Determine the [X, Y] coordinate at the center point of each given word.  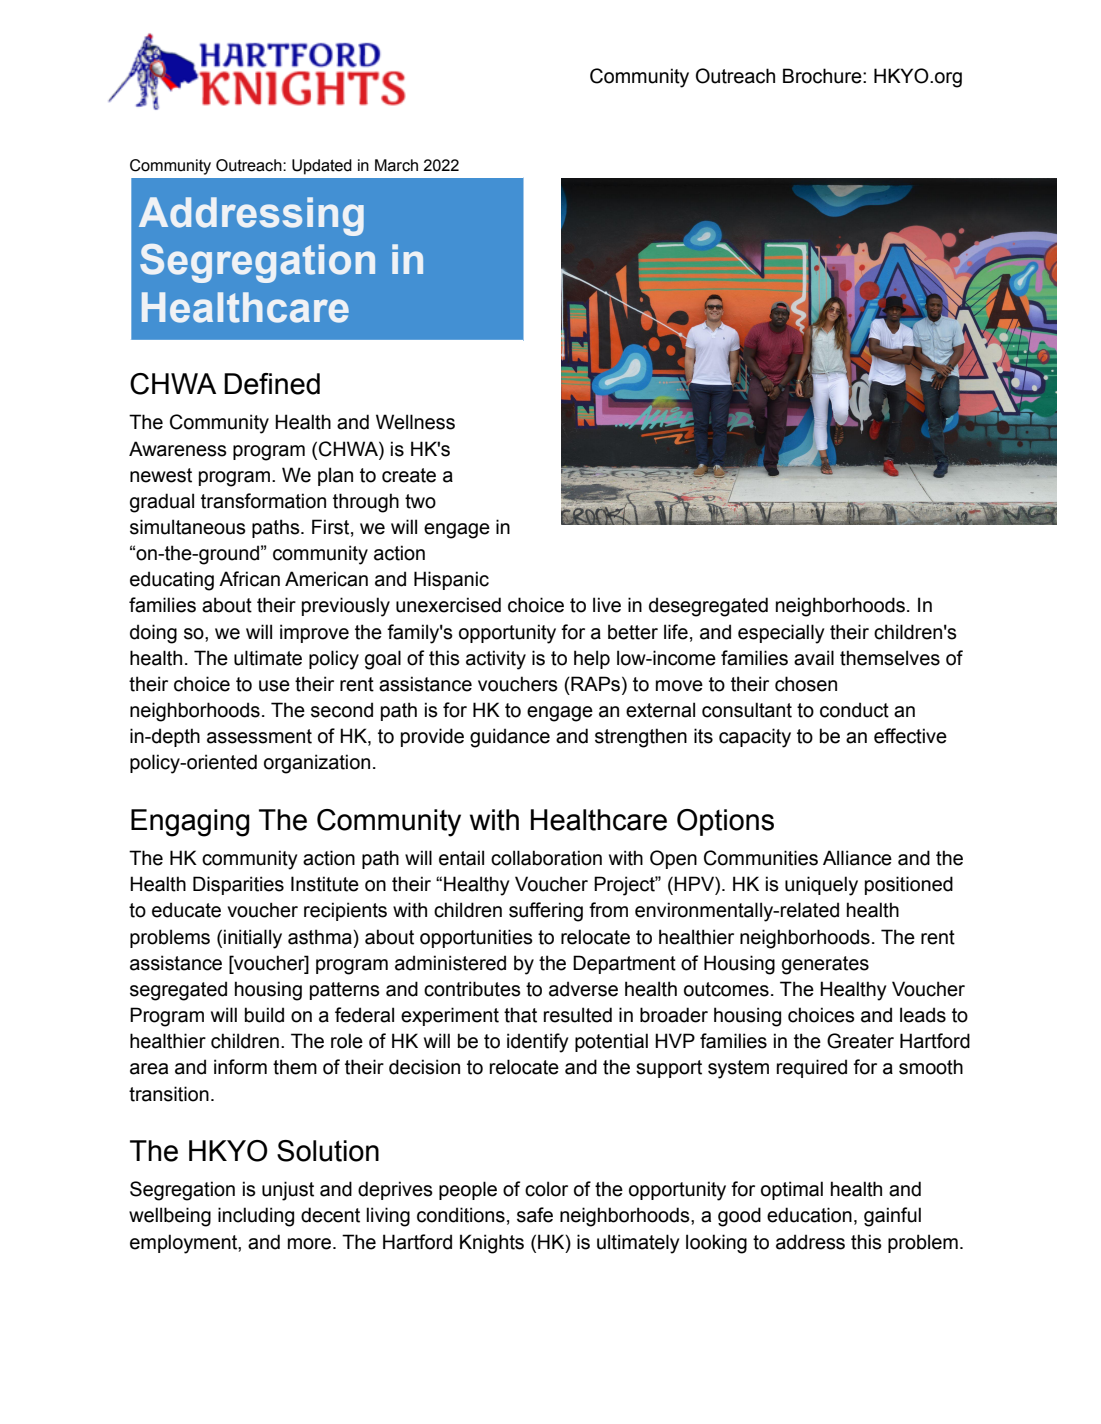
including [256, 1217]
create [409, 475]
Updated [322, 167]
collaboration [546, 858]
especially [781, 634]
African [249, 579]
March [396, 165]
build [264, 1015]
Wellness [415, 422]
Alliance [857, 858]
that [520, 1015]
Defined [272, 384]
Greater [860, 1041]
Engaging [190, 823]
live [607, 605]
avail [814, 658]
